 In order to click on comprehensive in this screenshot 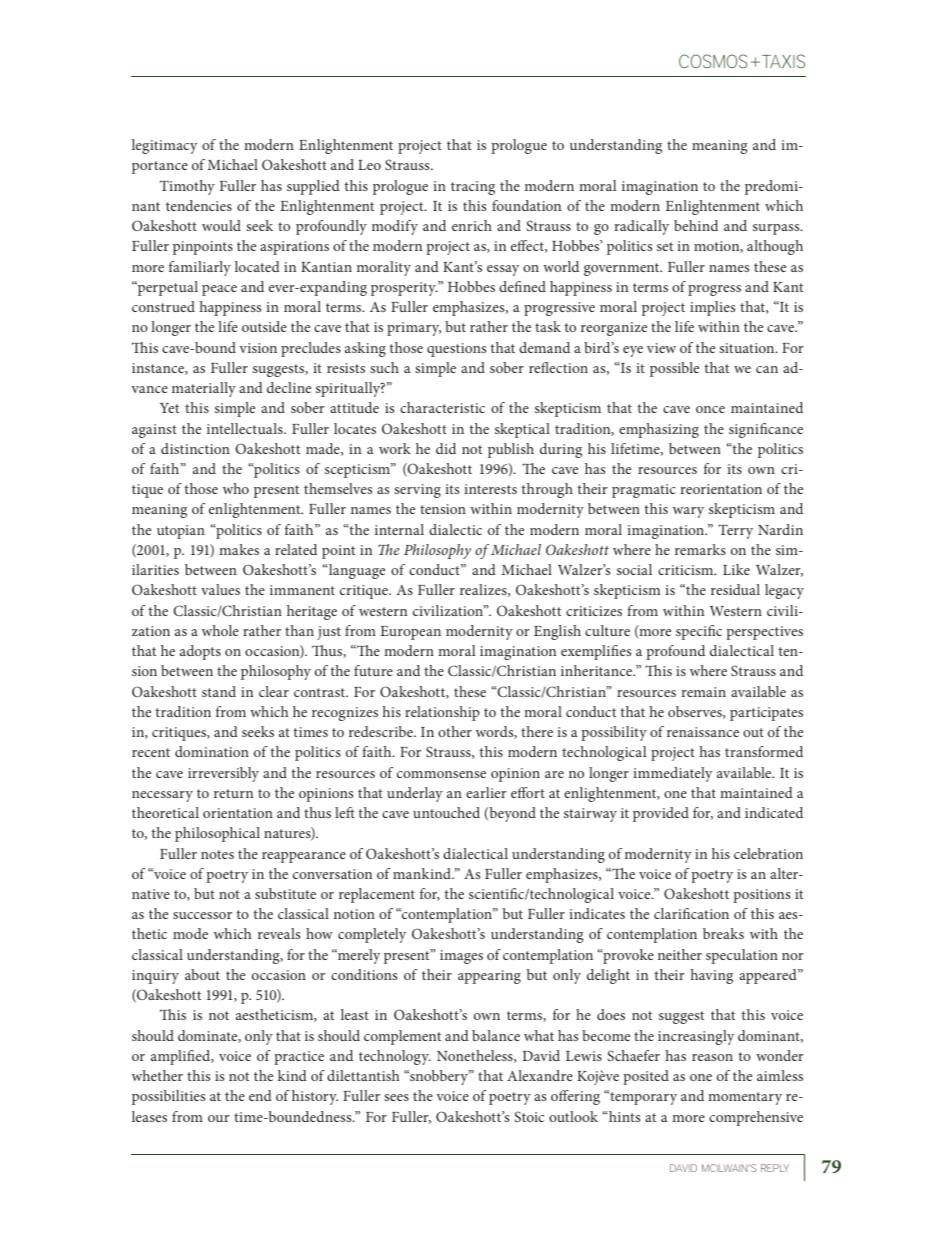, I will do `click(756, 1118)`.
